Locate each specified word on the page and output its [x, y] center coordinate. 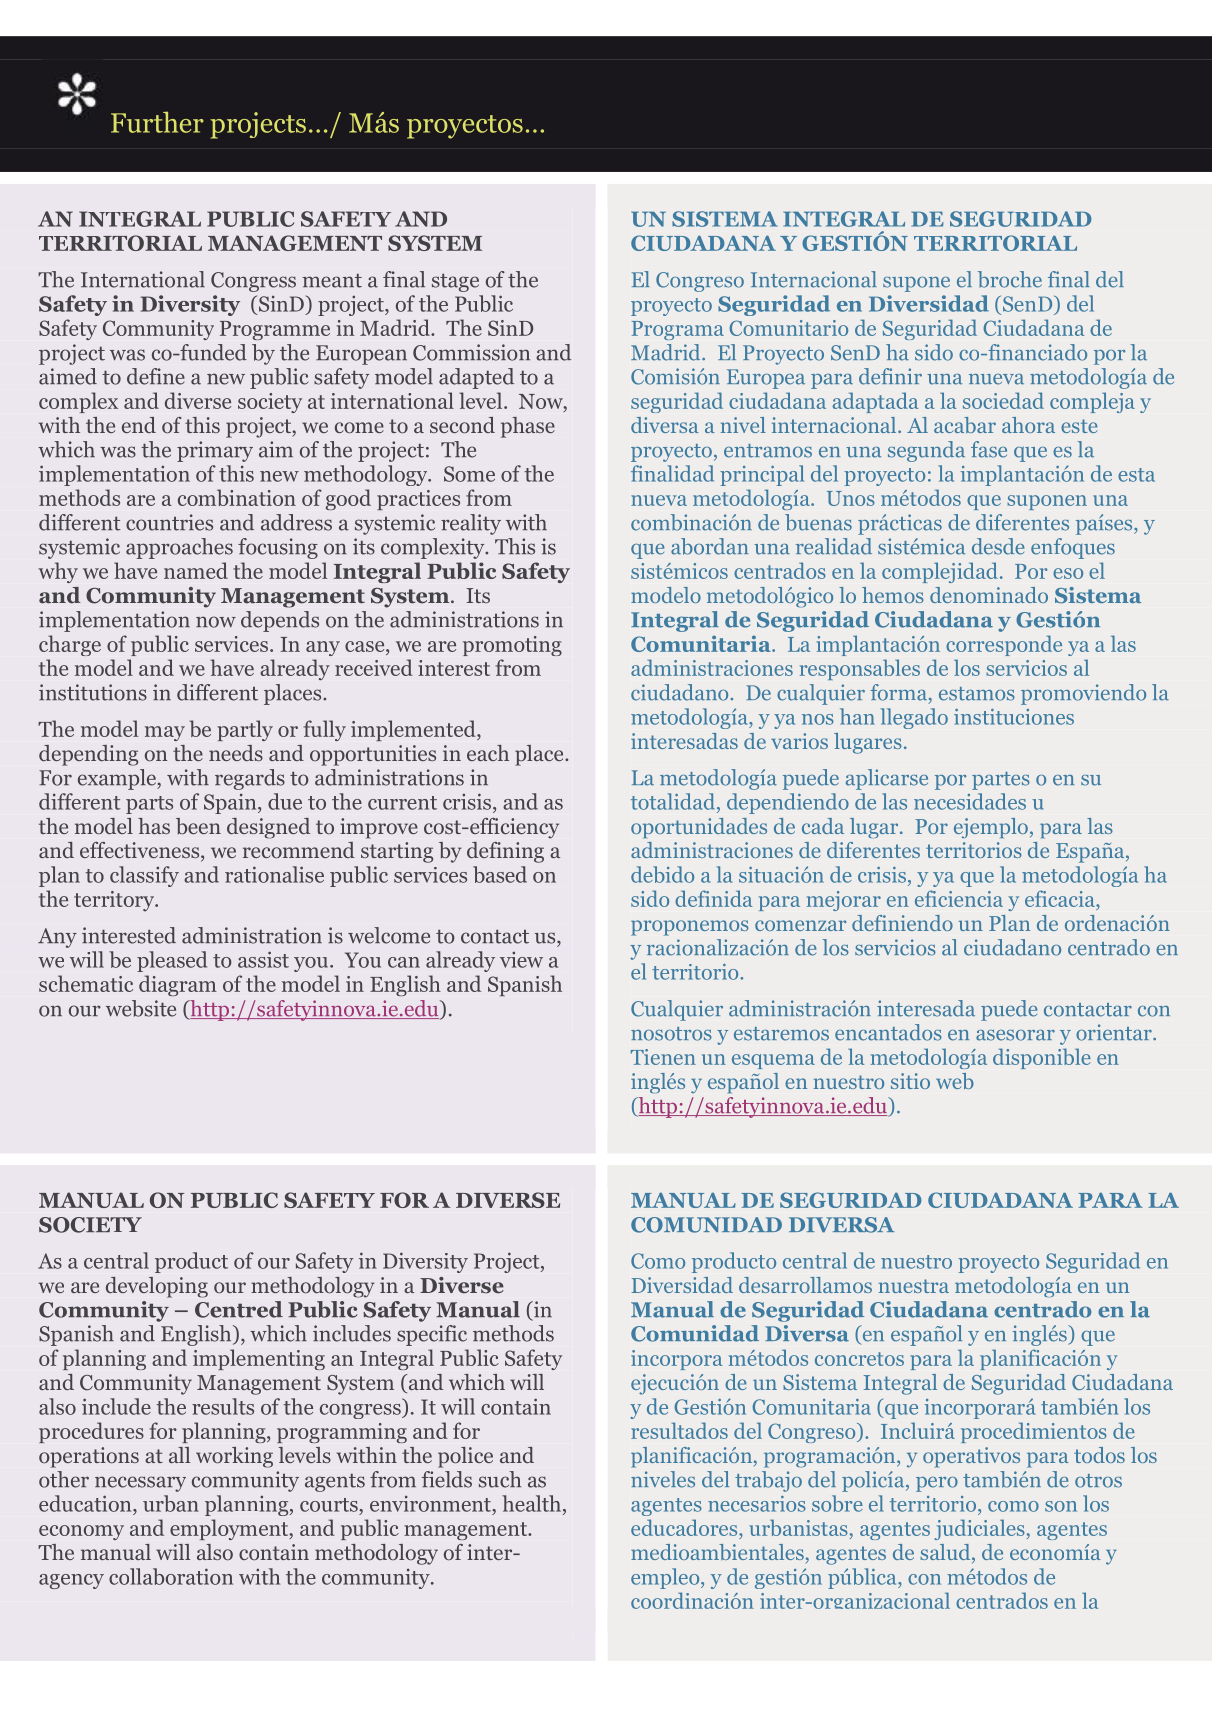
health [533, 1503]
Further [157, 122]
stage [455, 283]
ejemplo [991, 828]
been [198, 826]
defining [505, 852]
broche [1010, 279]
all [179, 1455]
